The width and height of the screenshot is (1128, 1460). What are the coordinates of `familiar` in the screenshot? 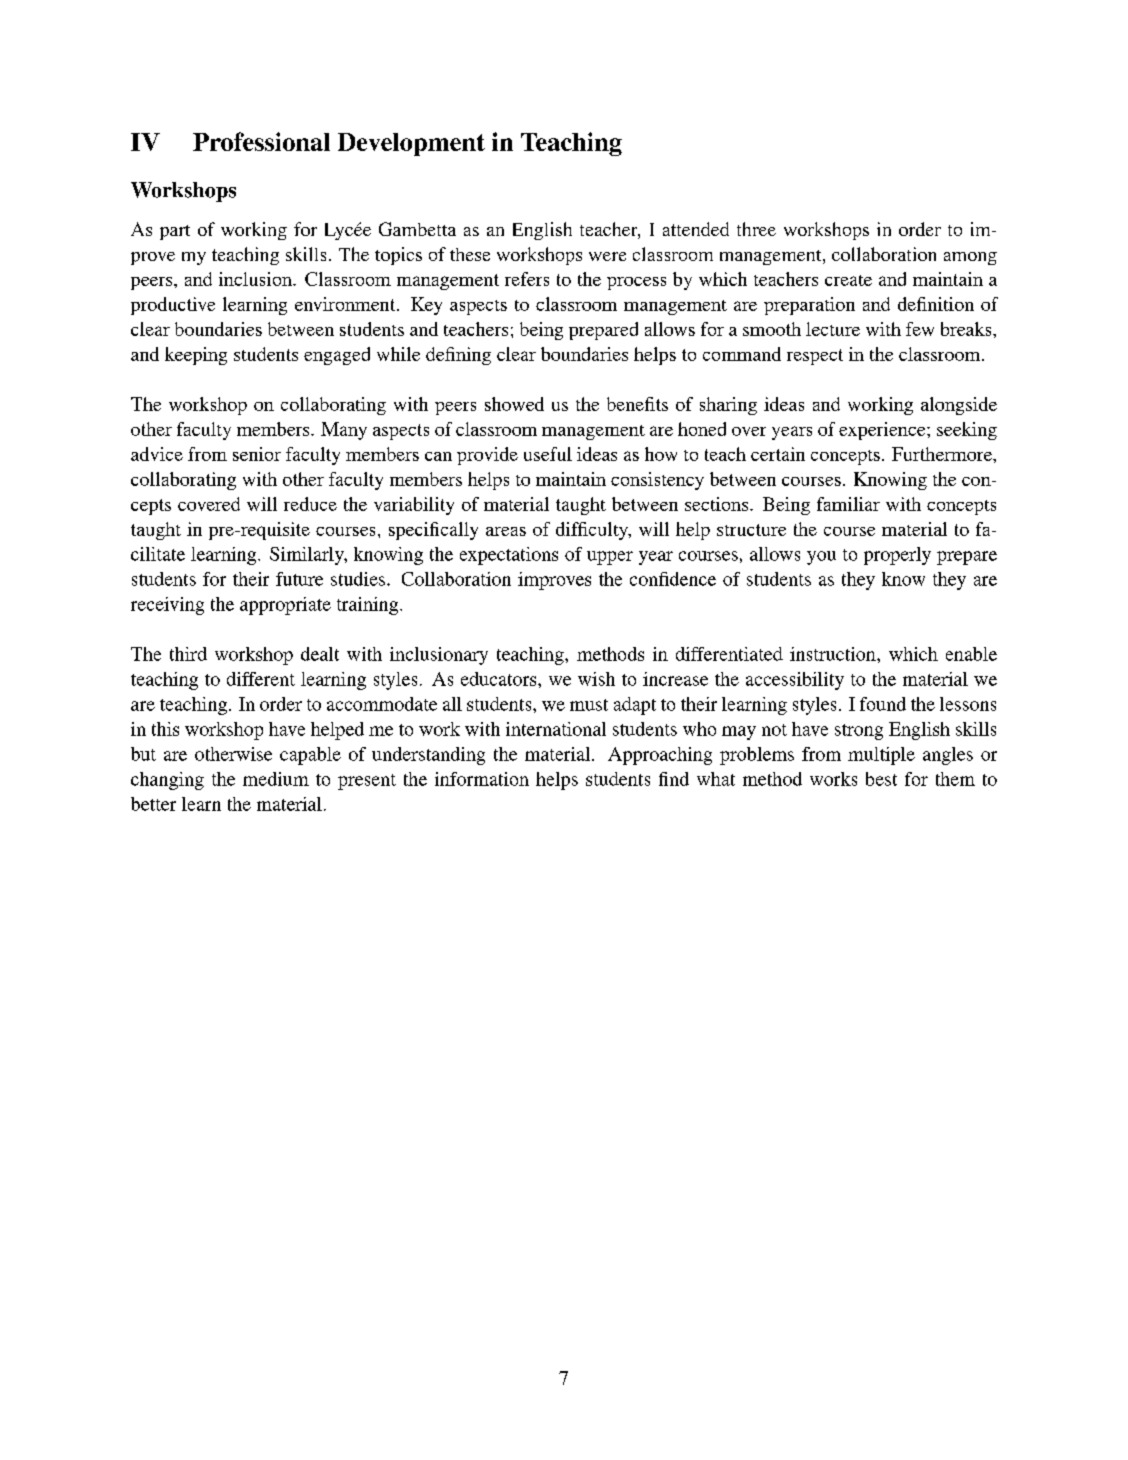 It's located at (848, 504).
